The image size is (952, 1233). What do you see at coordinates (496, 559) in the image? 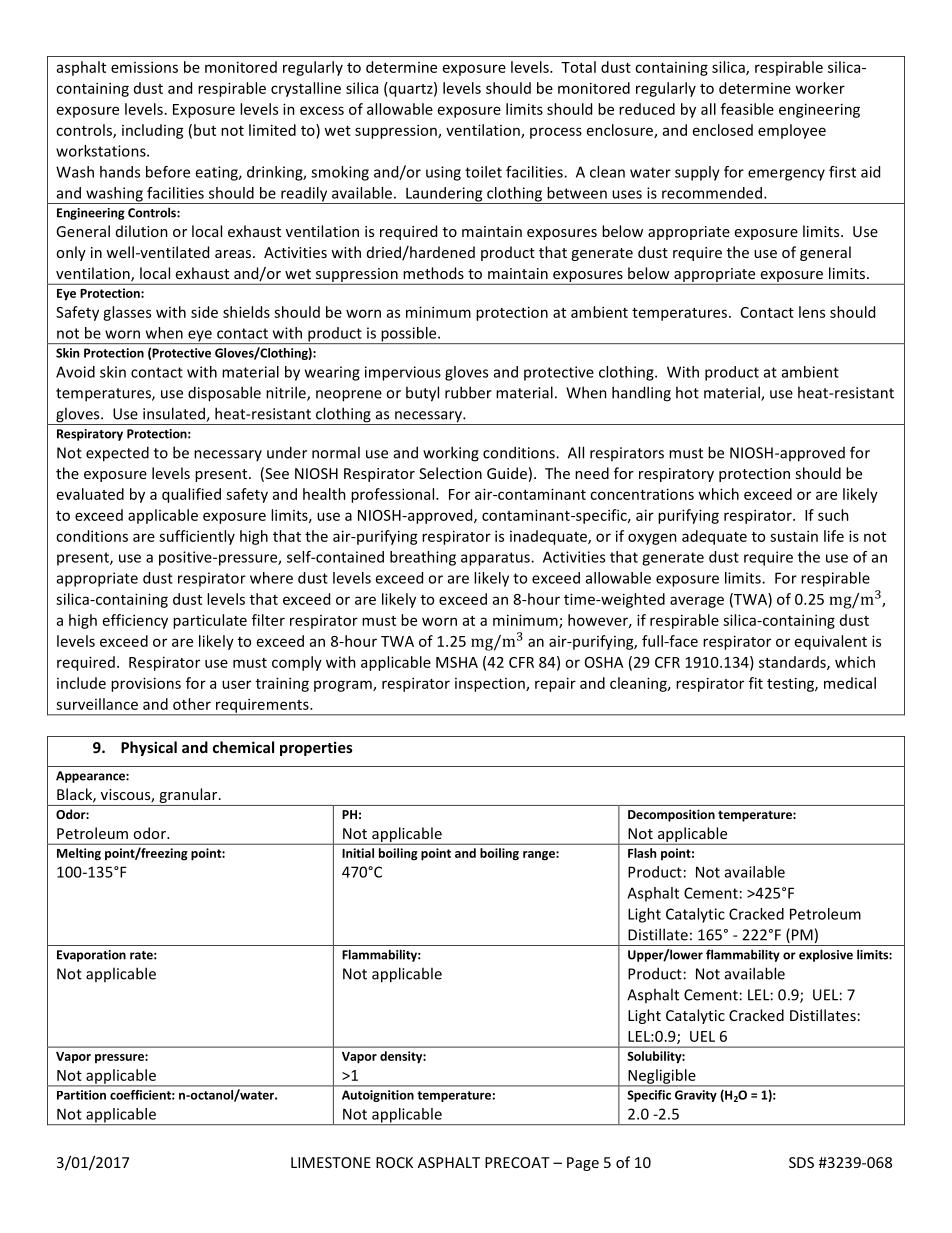
I see `apparatus` at bounding box center [496, 559].
